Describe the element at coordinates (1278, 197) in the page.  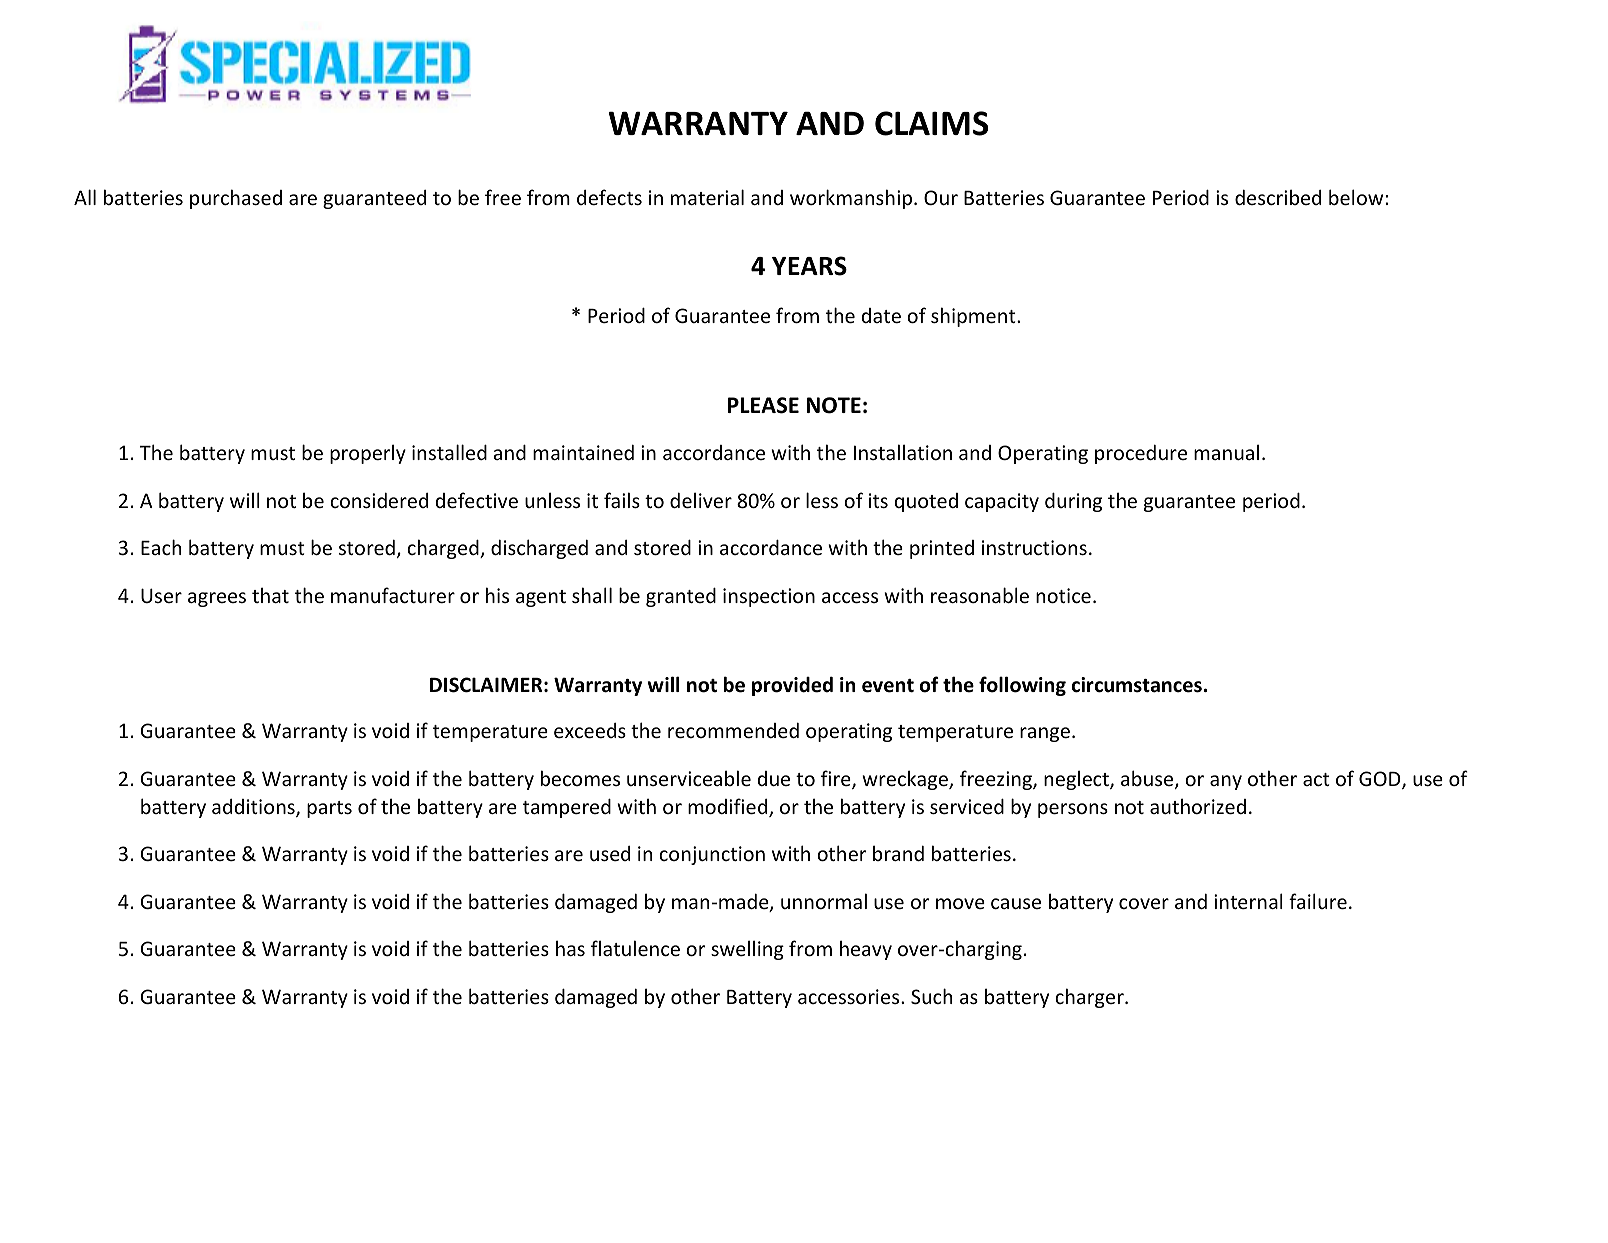
I see `described` at that location.
